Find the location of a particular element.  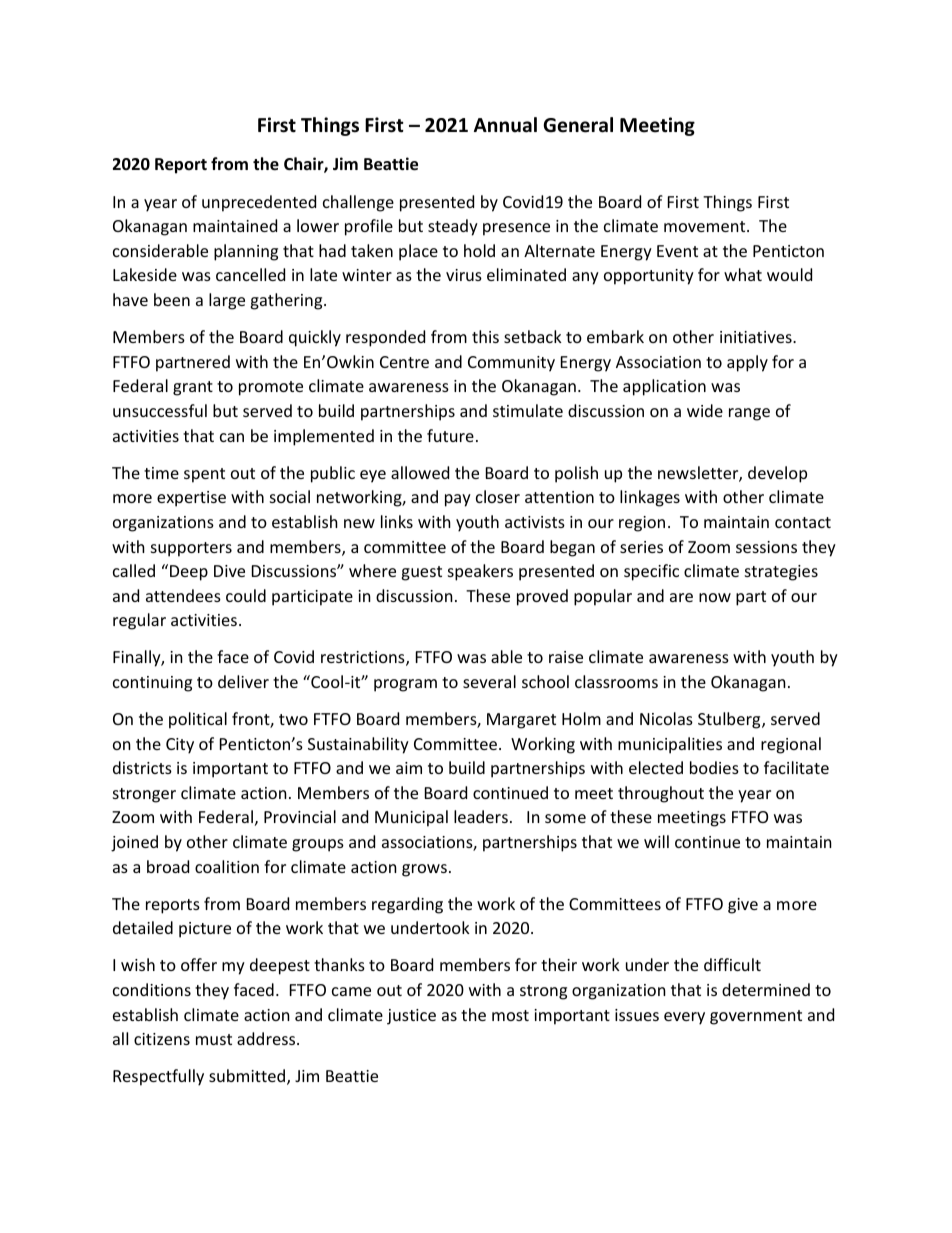

most is located at coordinates (510, 1015).
